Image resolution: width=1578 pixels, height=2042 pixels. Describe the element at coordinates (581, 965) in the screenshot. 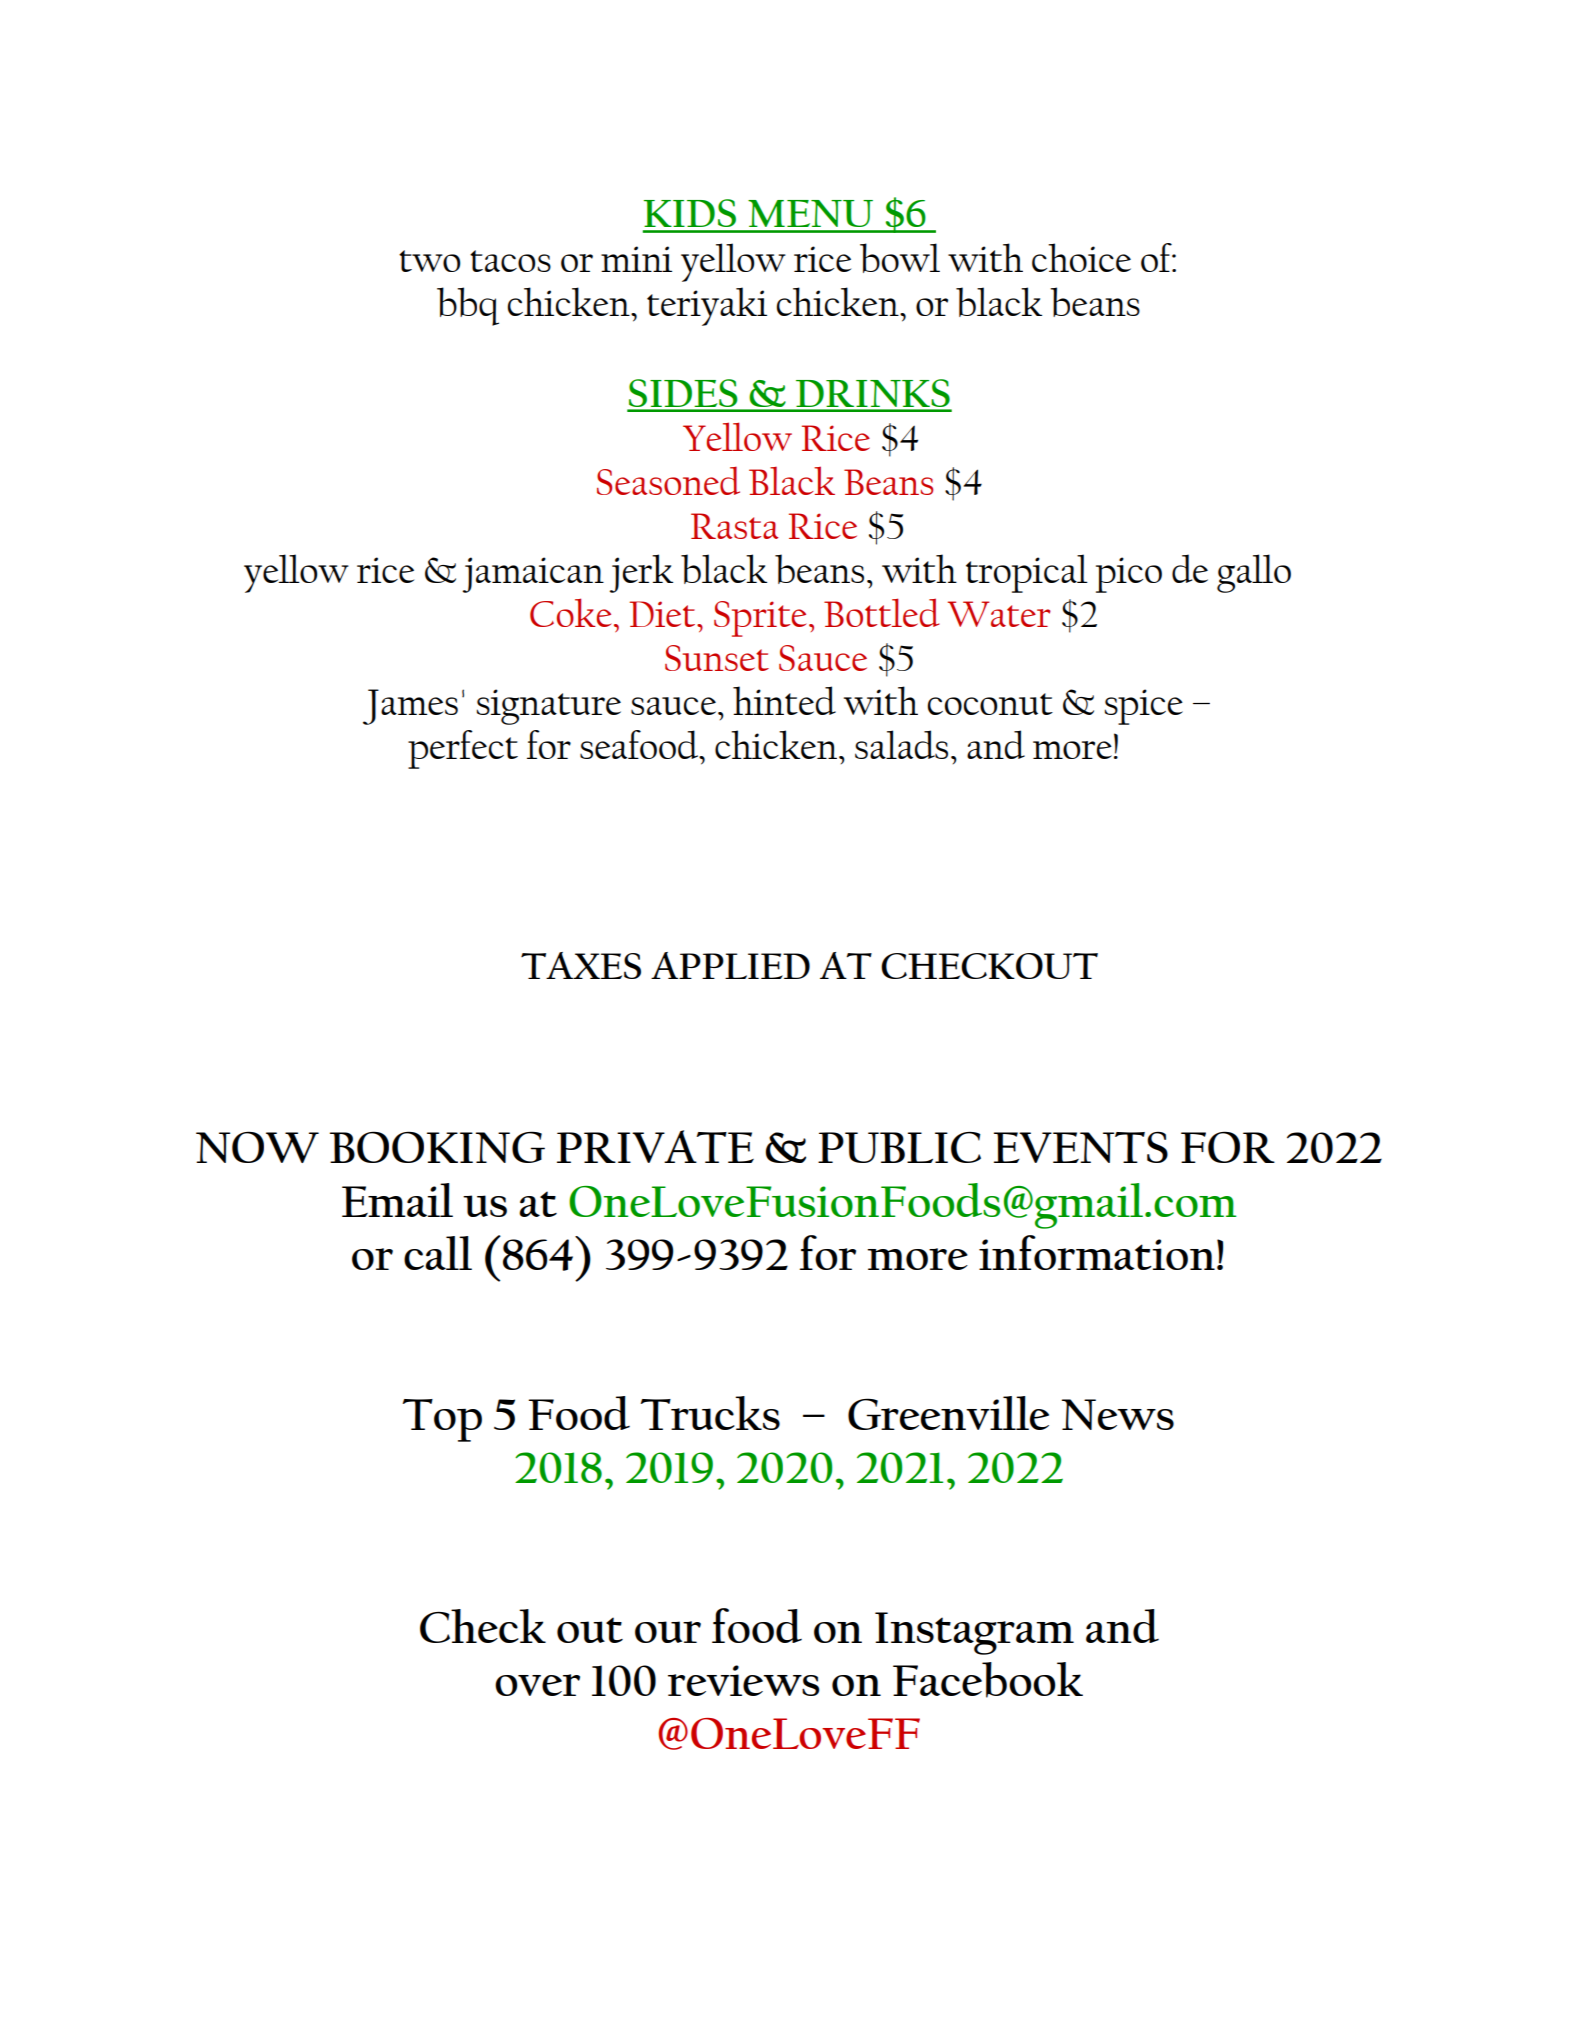

I see `TAXES` at that location.
